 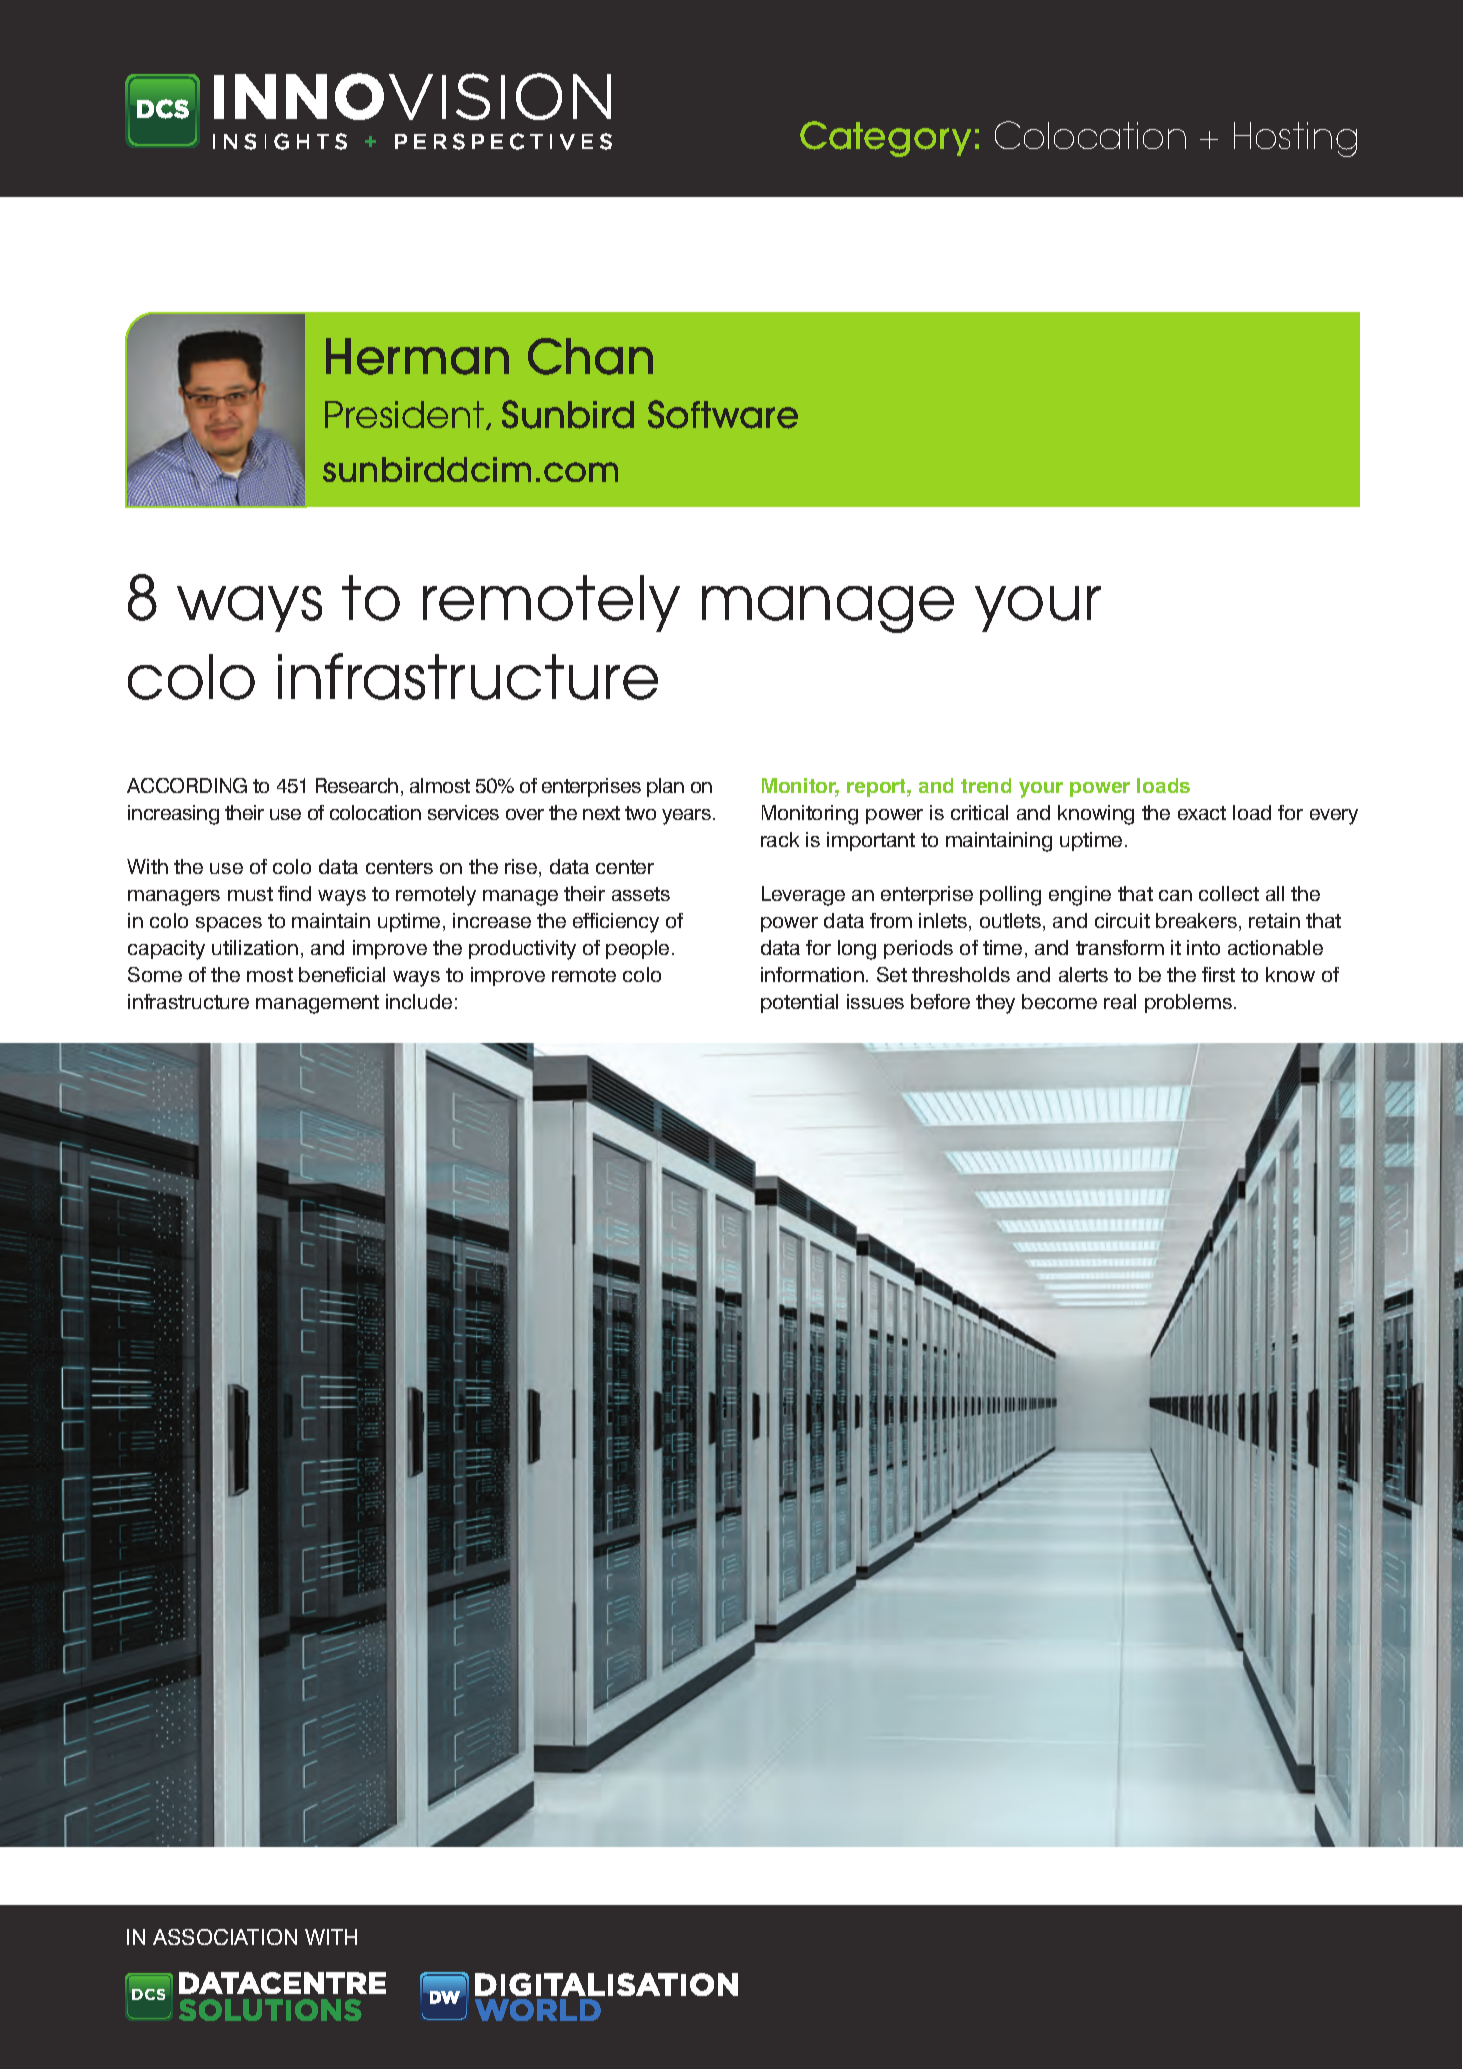 I want to click on years, so click(x=686, y=817).
